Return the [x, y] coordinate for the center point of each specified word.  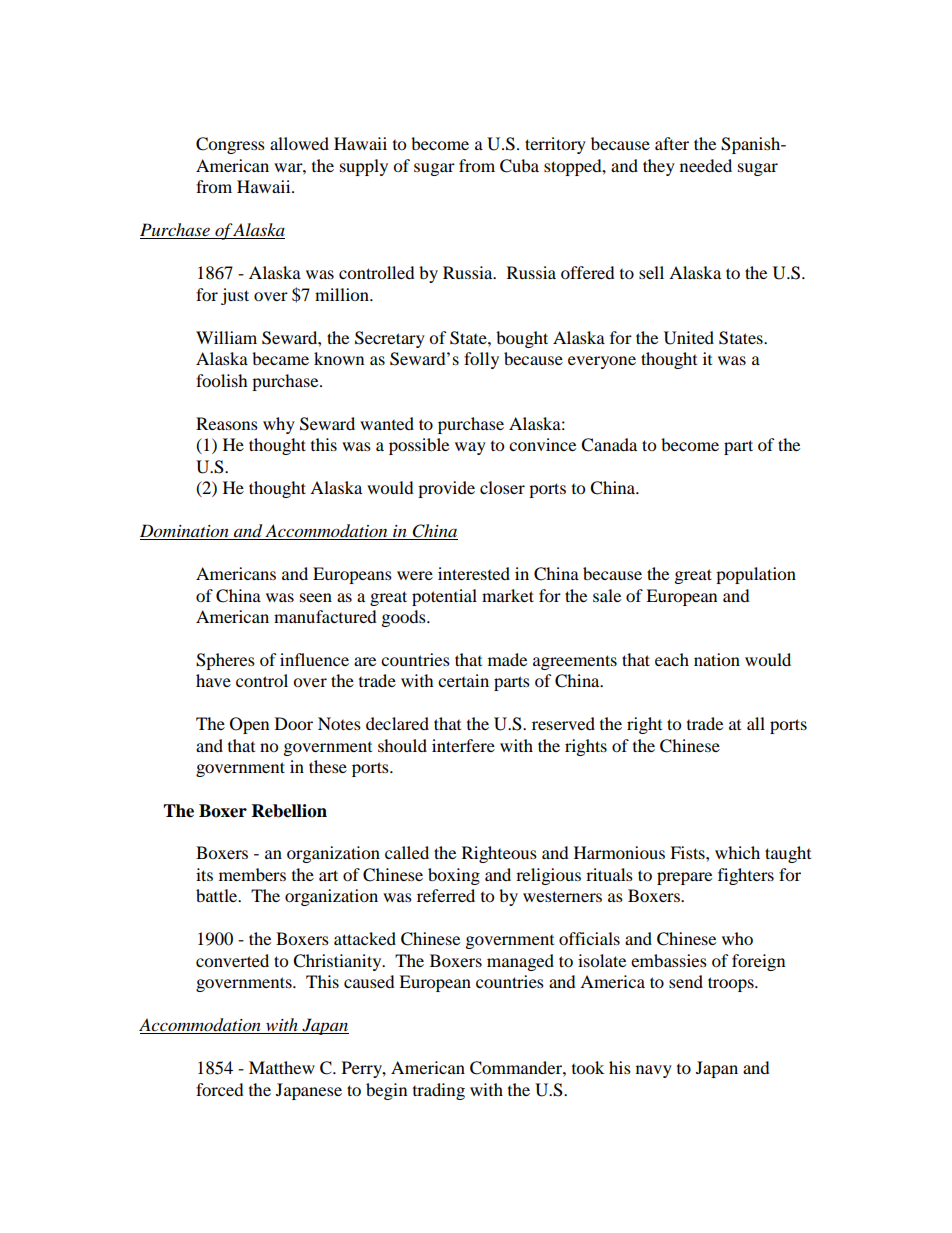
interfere [463, 745]
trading [439, 1091]
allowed [299, 143]
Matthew [282, 1067]
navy [654, 1071]
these [328, 766]
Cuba [519, 166]
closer [502, 487]
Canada [609, 445]
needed [706, 165]
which [737, 852]
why [279, 425]
